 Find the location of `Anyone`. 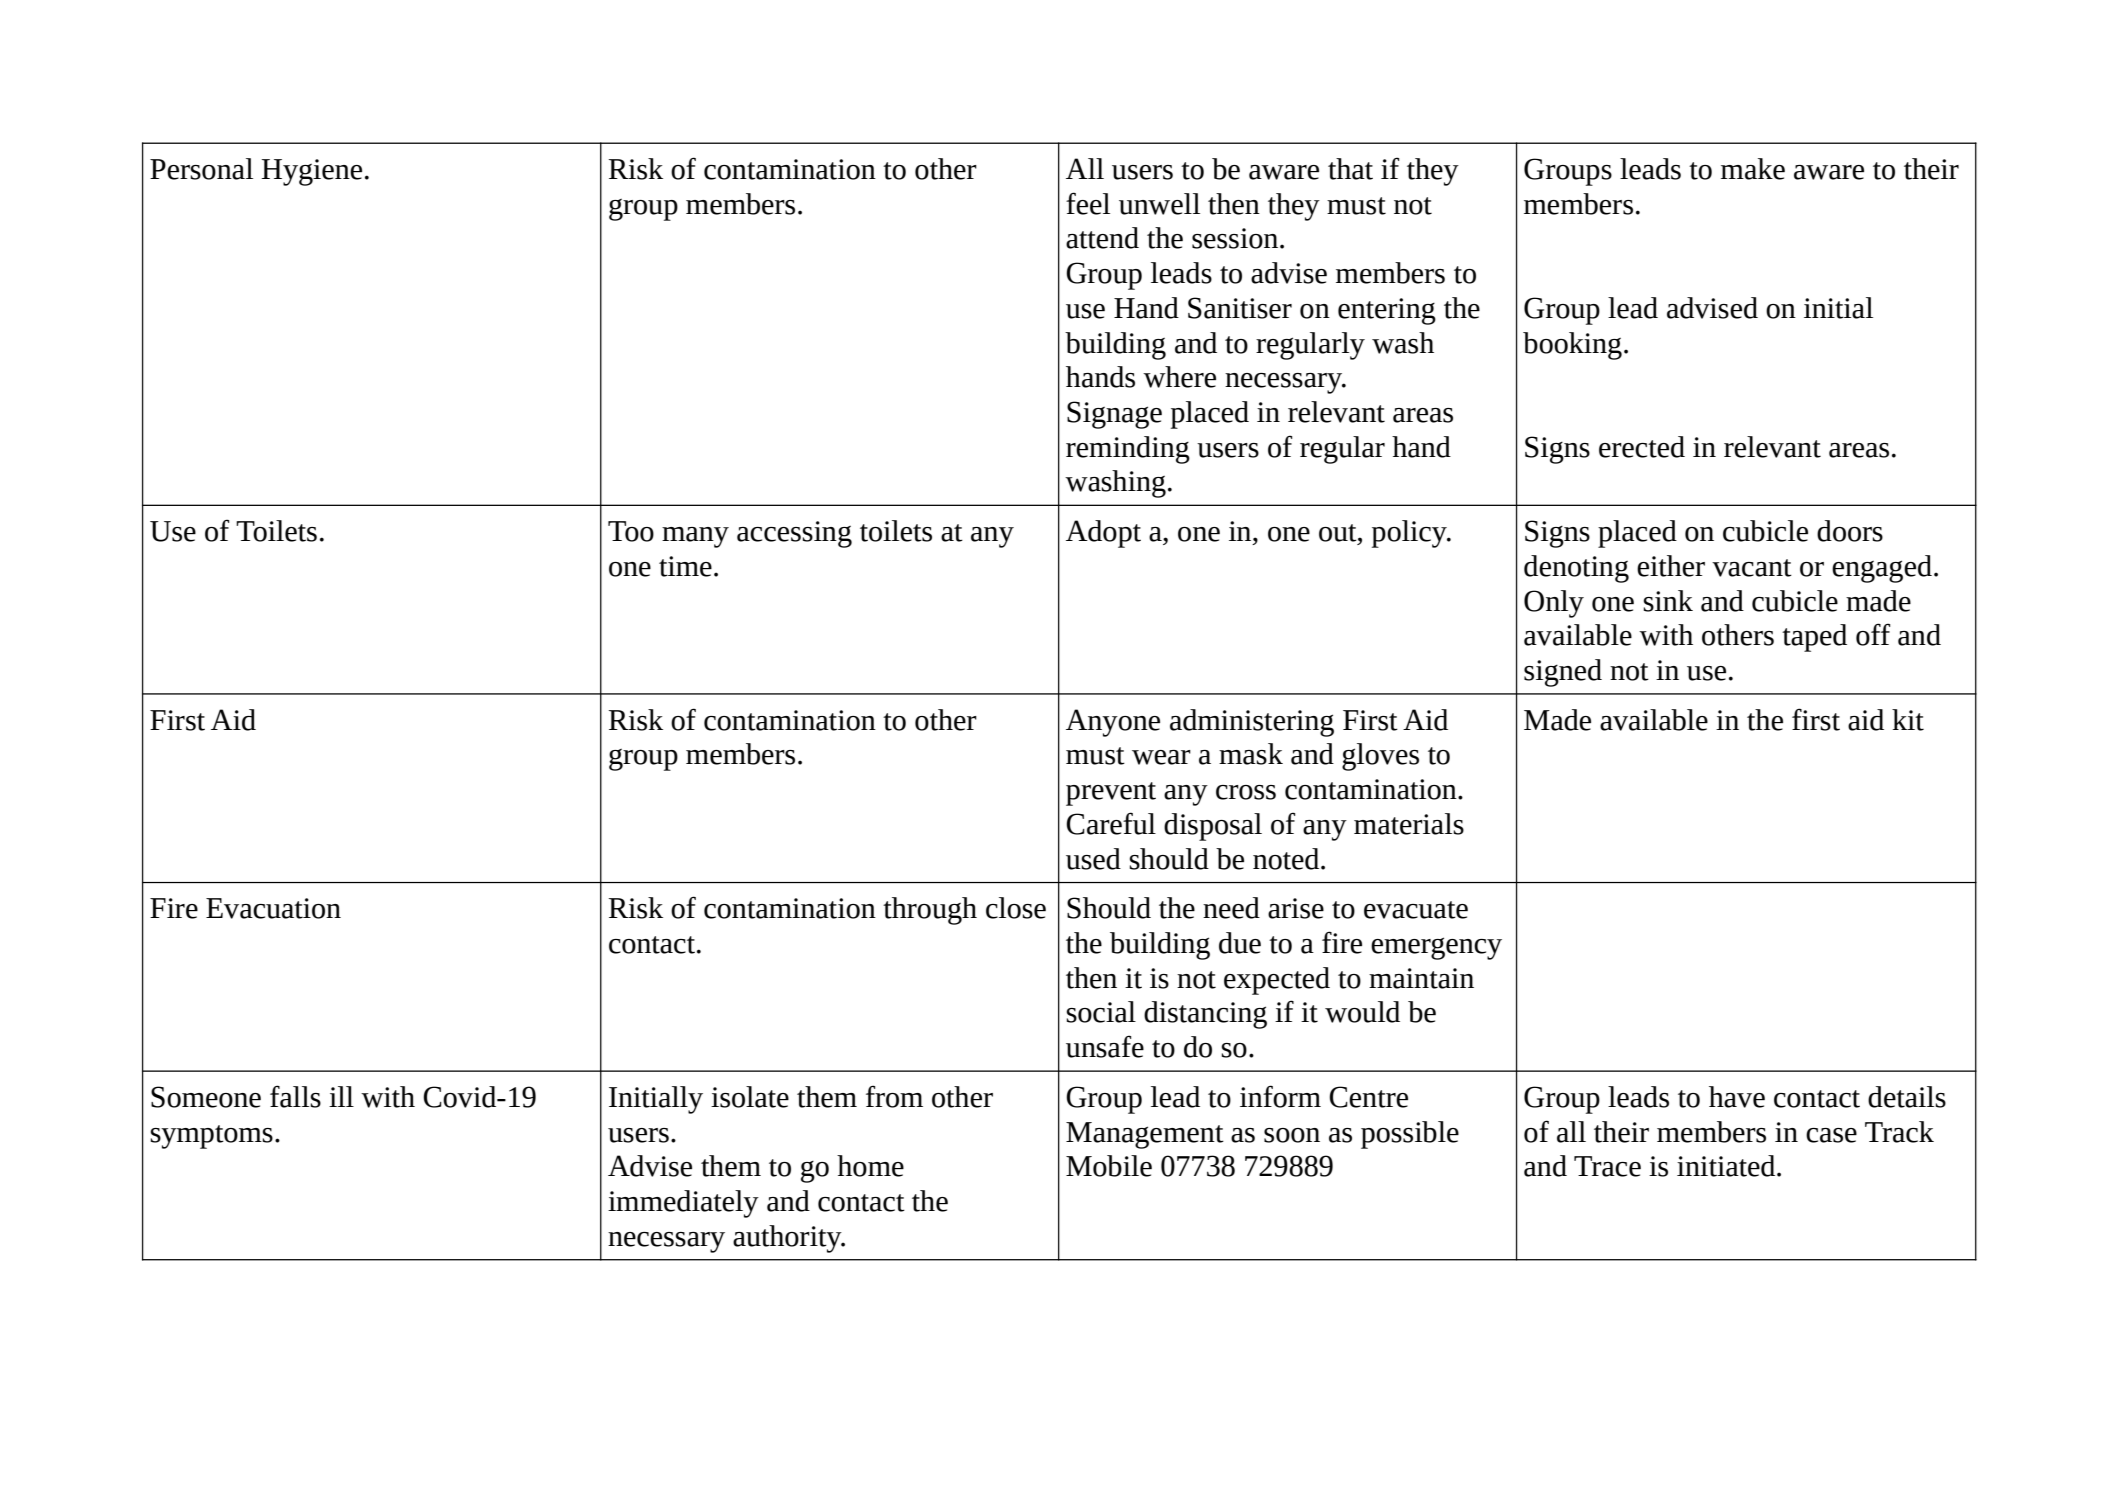

Anyone is located at coordinates (1113, 723).
